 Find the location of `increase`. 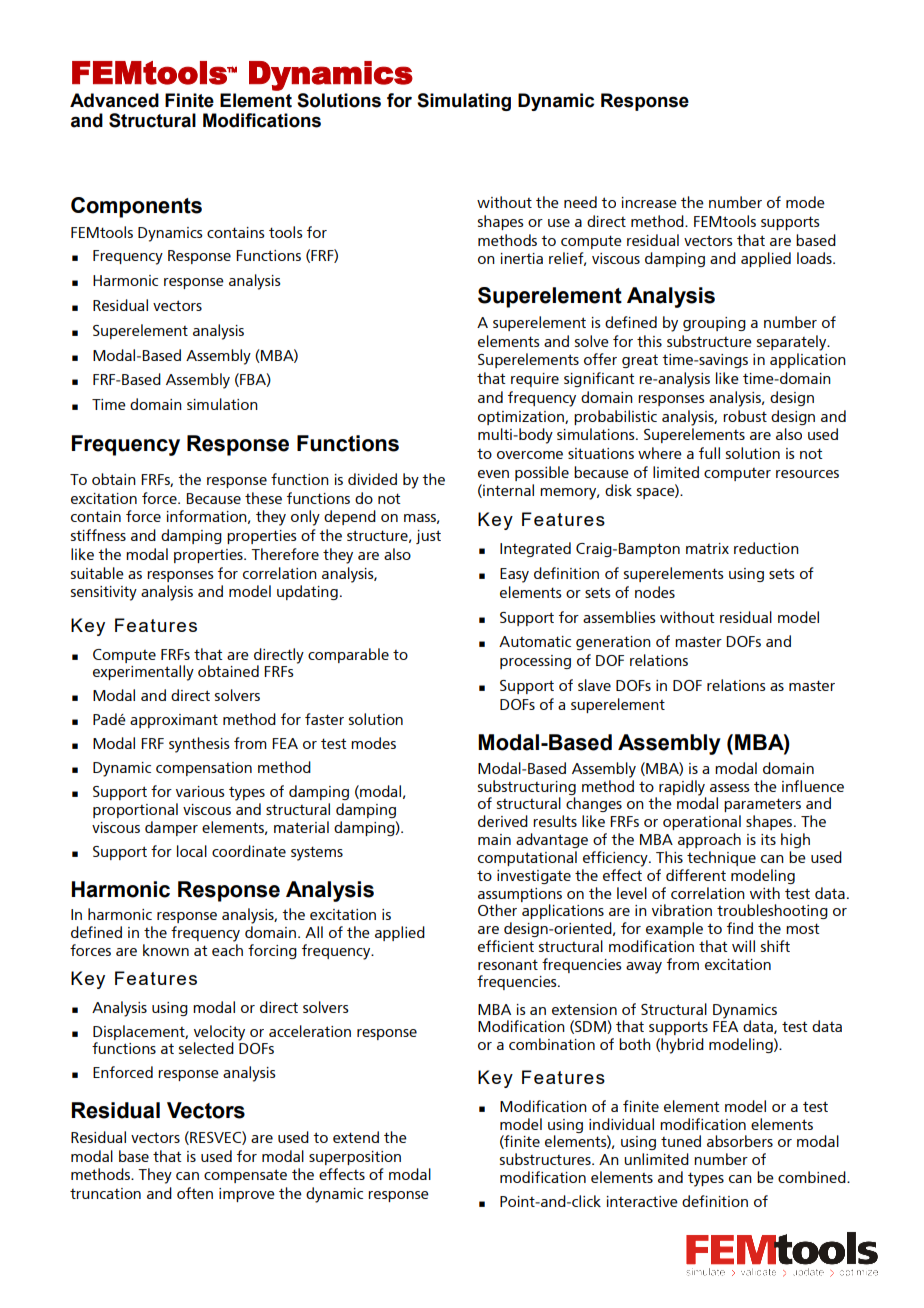

increase is located at coordinates (649, 202).
